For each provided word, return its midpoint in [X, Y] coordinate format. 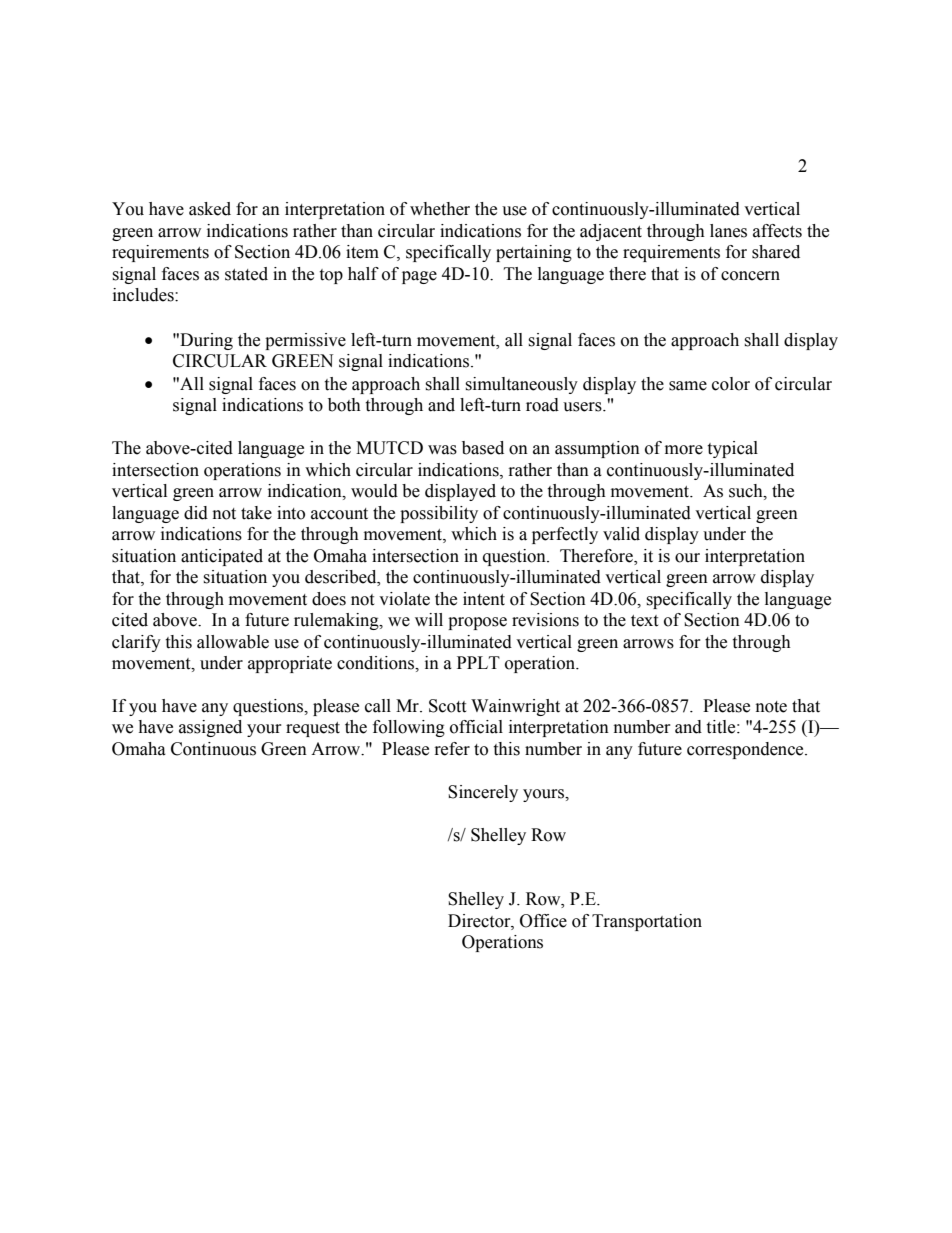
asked [210, 209]
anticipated [222, 557]
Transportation [647, 922]
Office [543, 921]
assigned [210, 728]
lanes [728, 231]
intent [484, 599]
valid [621, 534]
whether [440, 209]
